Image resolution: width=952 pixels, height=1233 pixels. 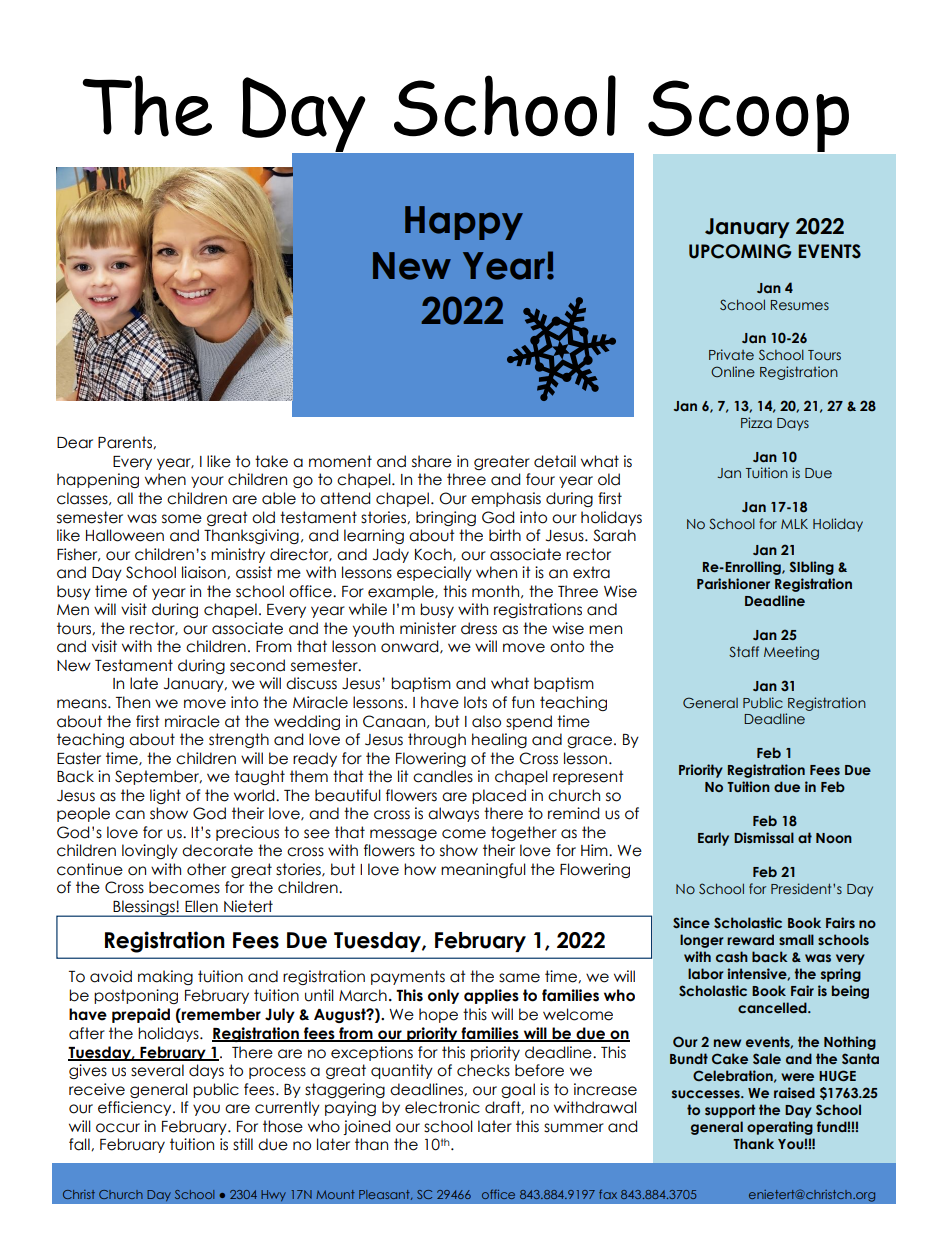 I want to click on efficiency, so click(x=136, y=1108).
